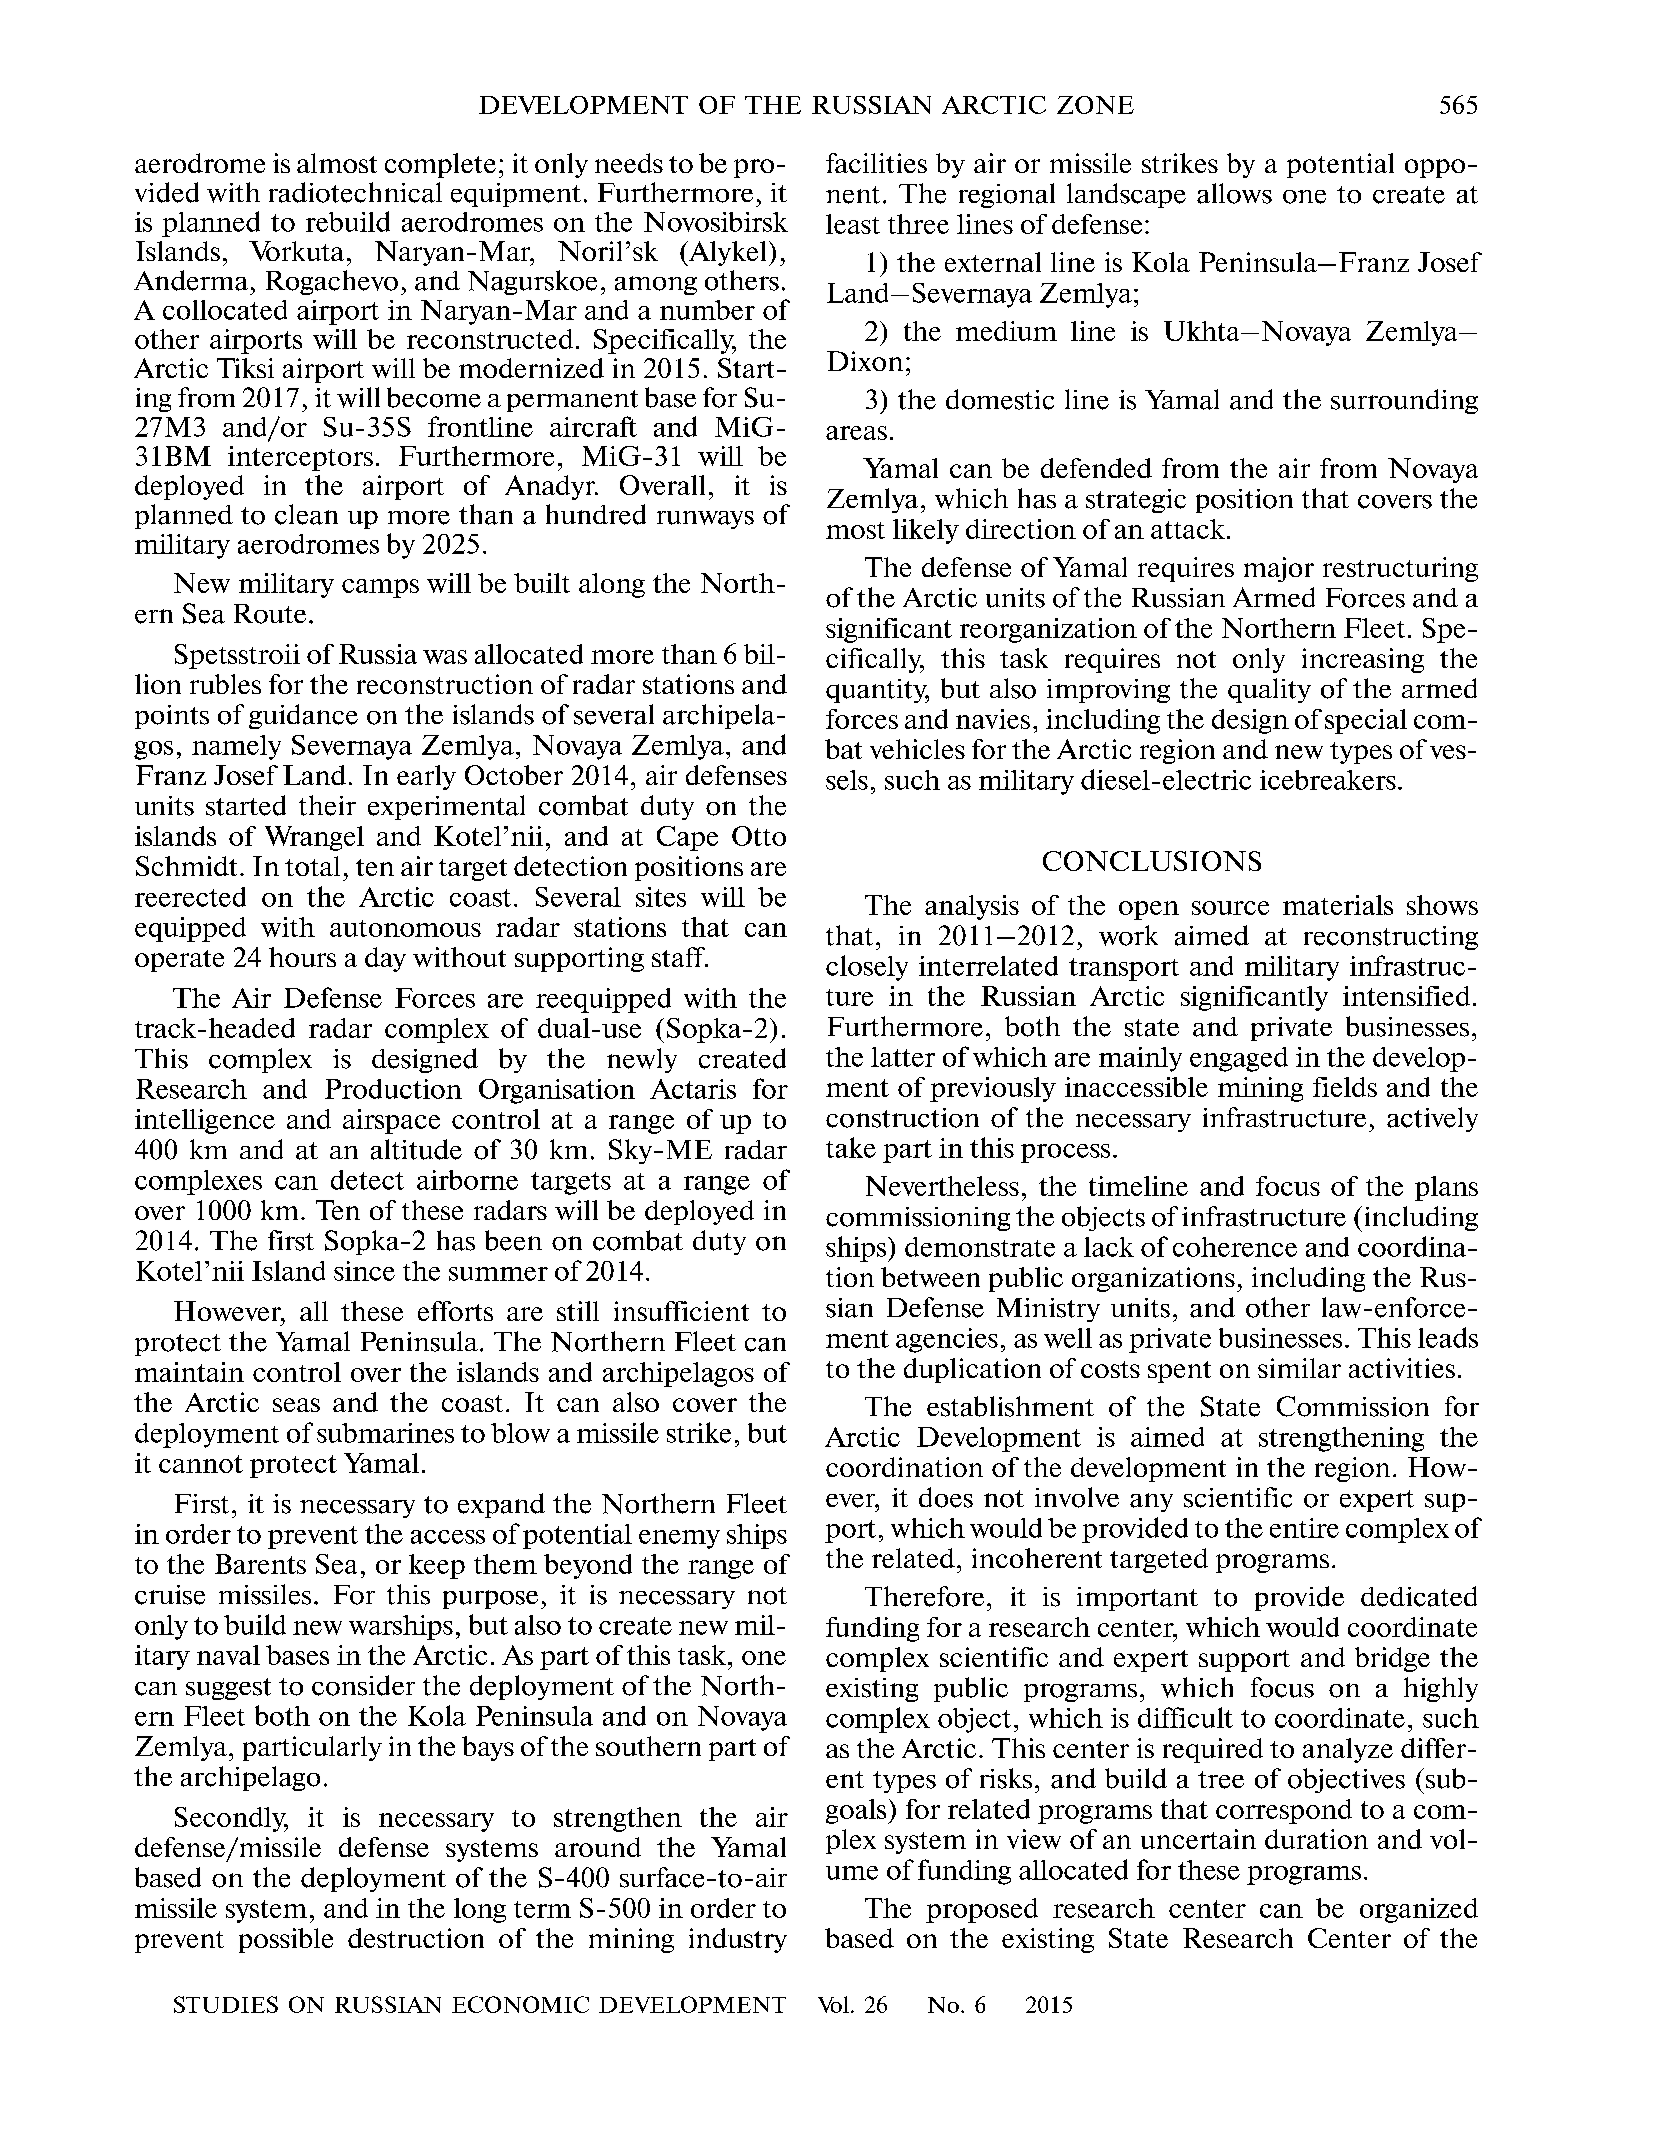  I want to click on latter, so click(903, 1057).
